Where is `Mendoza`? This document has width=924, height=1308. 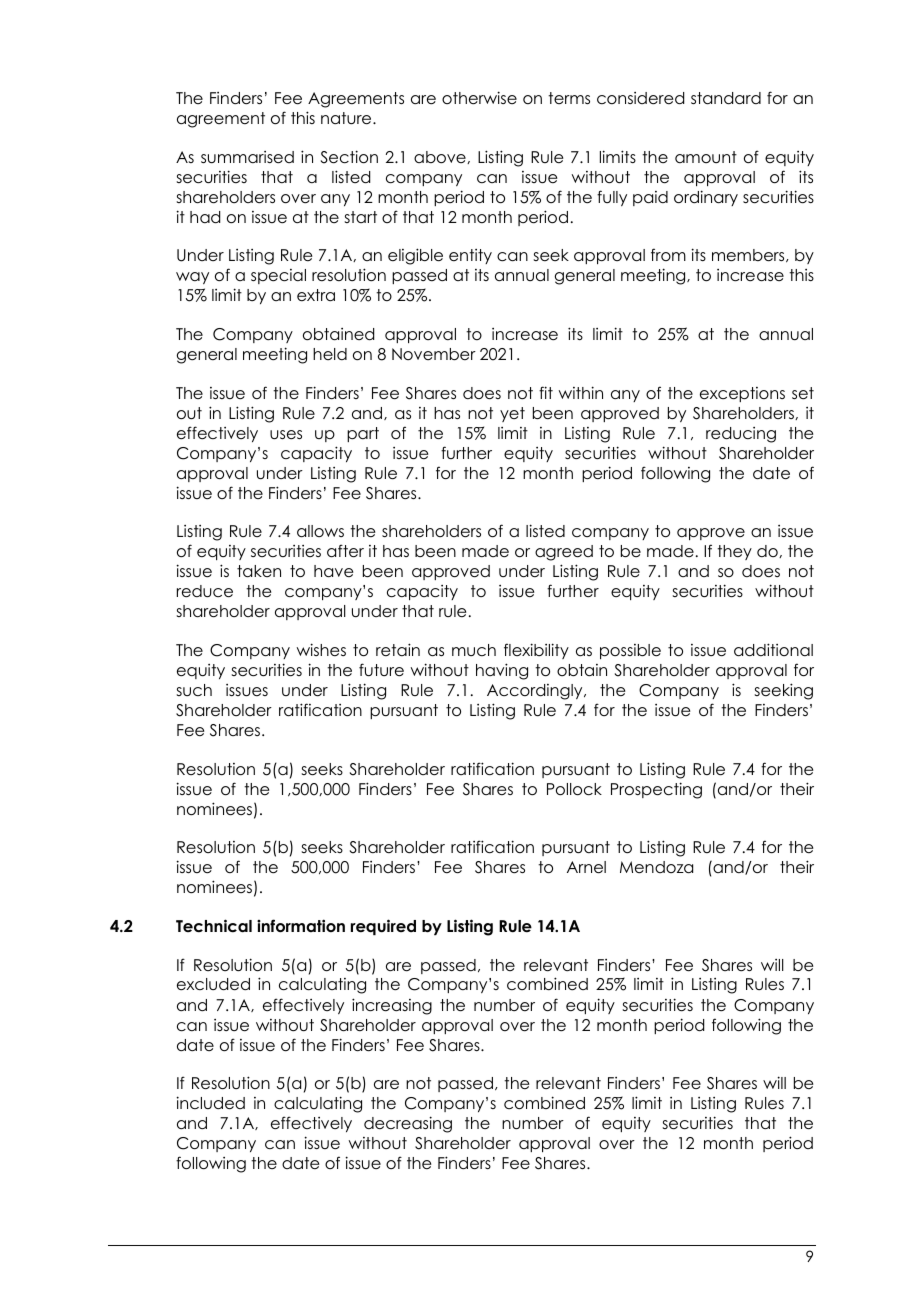
Mendoza is located at coordinates (656, 867).
